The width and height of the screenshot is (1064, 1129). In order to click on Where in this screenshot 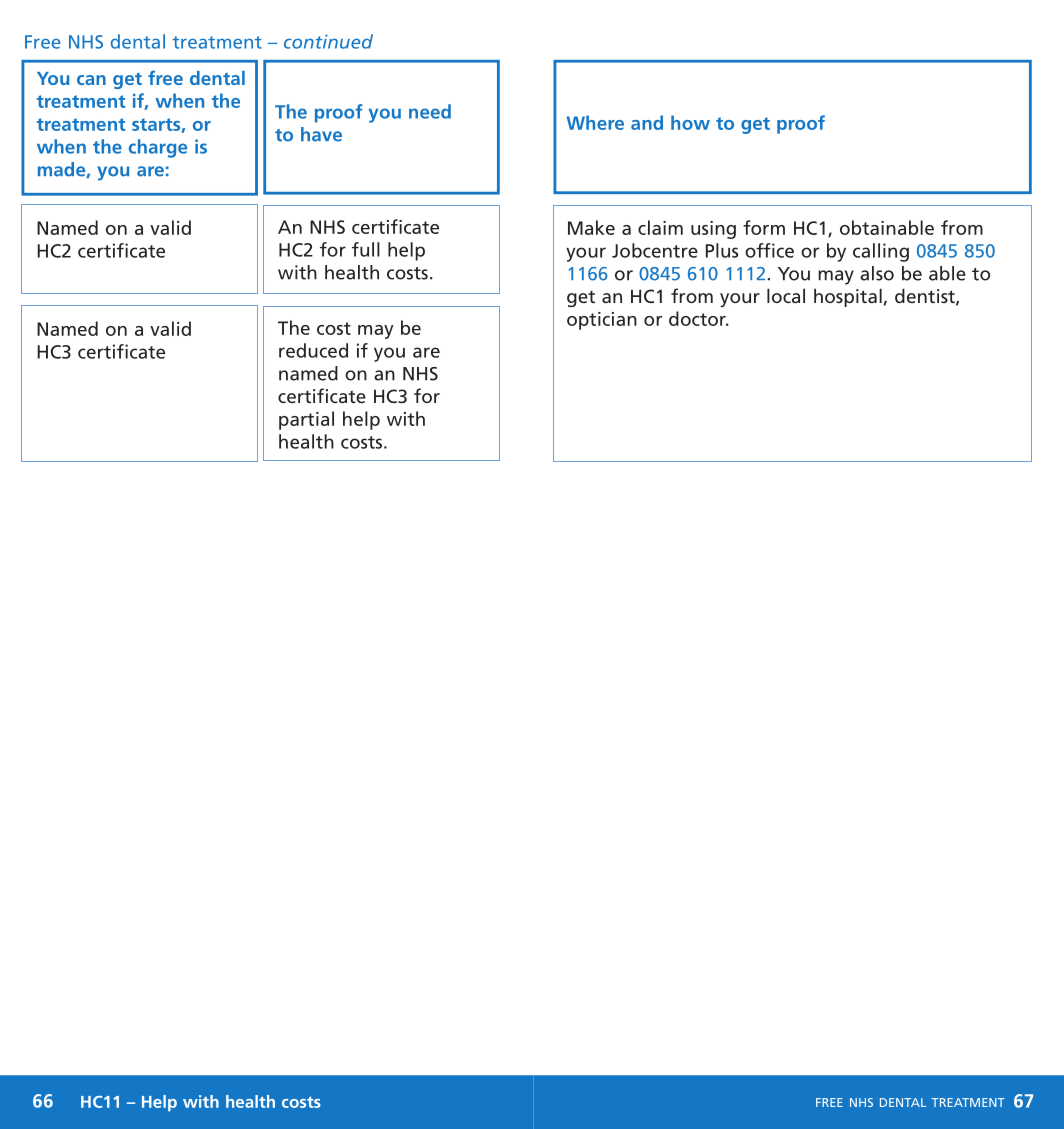, I will do `click(595, 122)`.
